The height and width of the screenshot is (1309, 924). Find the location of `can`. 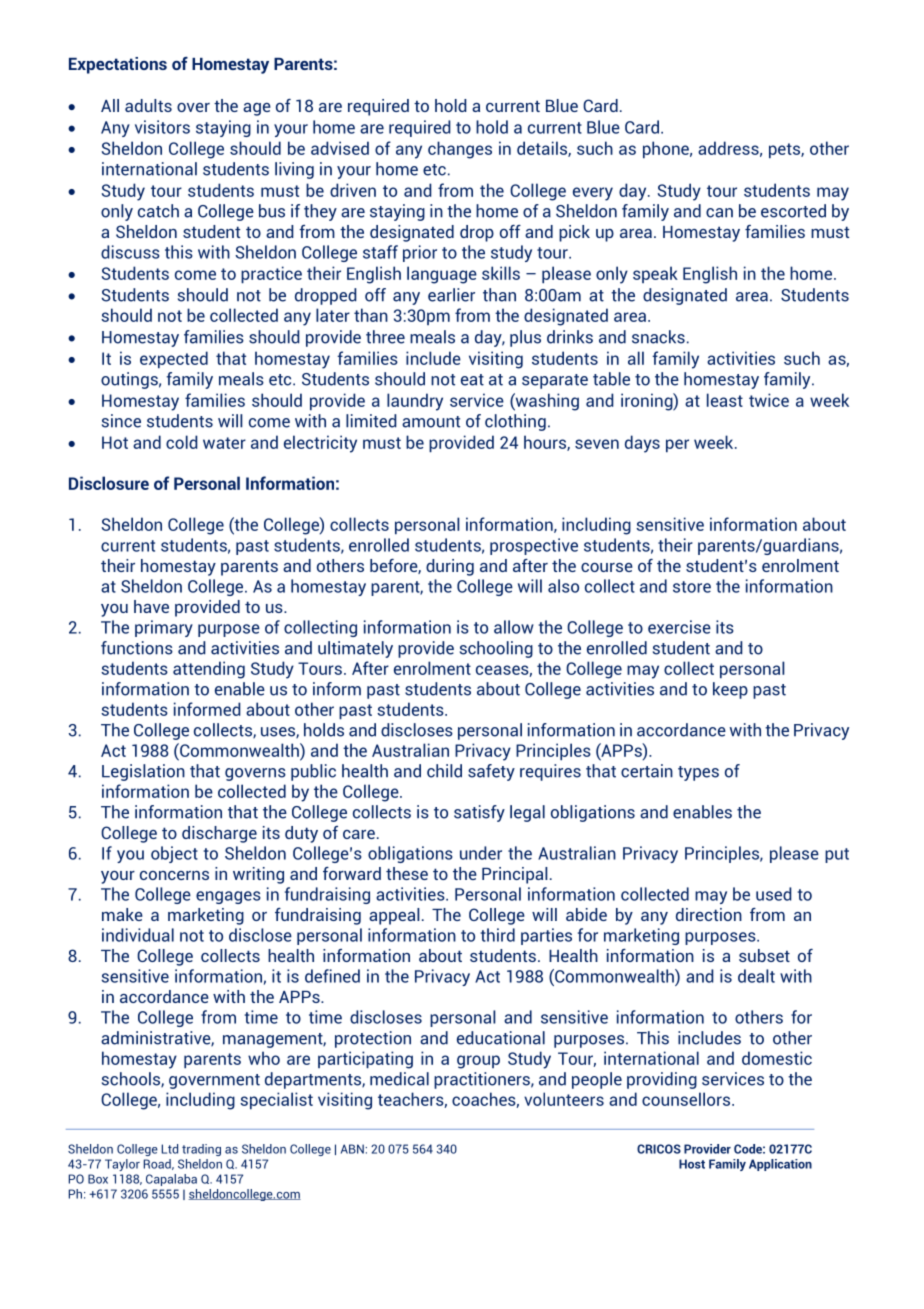

can is located at coordinates (719, 213).
